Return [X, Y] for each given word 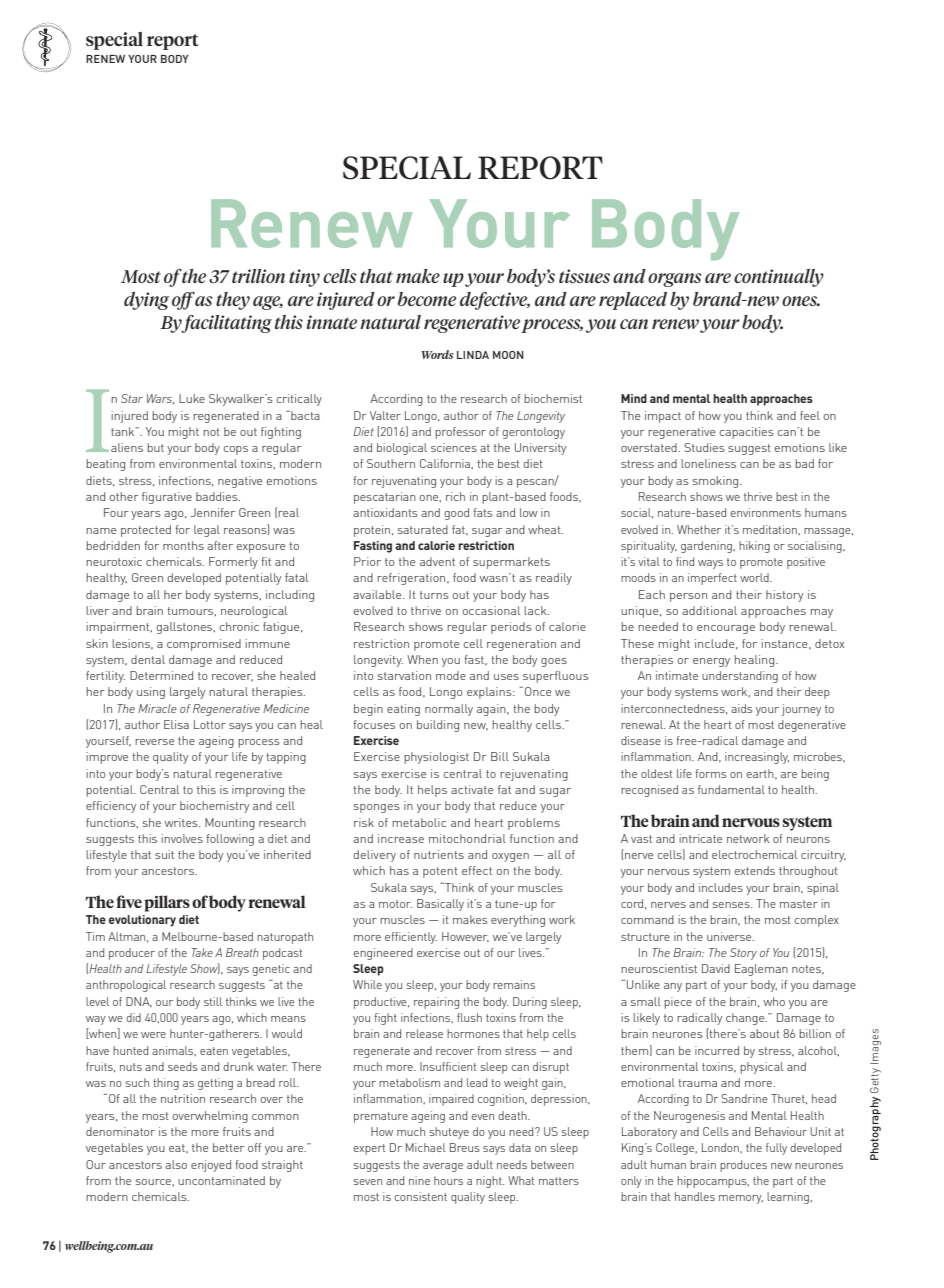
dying [146, 301]
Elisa [176, 724]
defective [495, 301]
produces [743, 1166]
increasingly [757, 758]
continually [779, 278]
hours [448, 1180]
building [438, 726]
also [176, 1164]
